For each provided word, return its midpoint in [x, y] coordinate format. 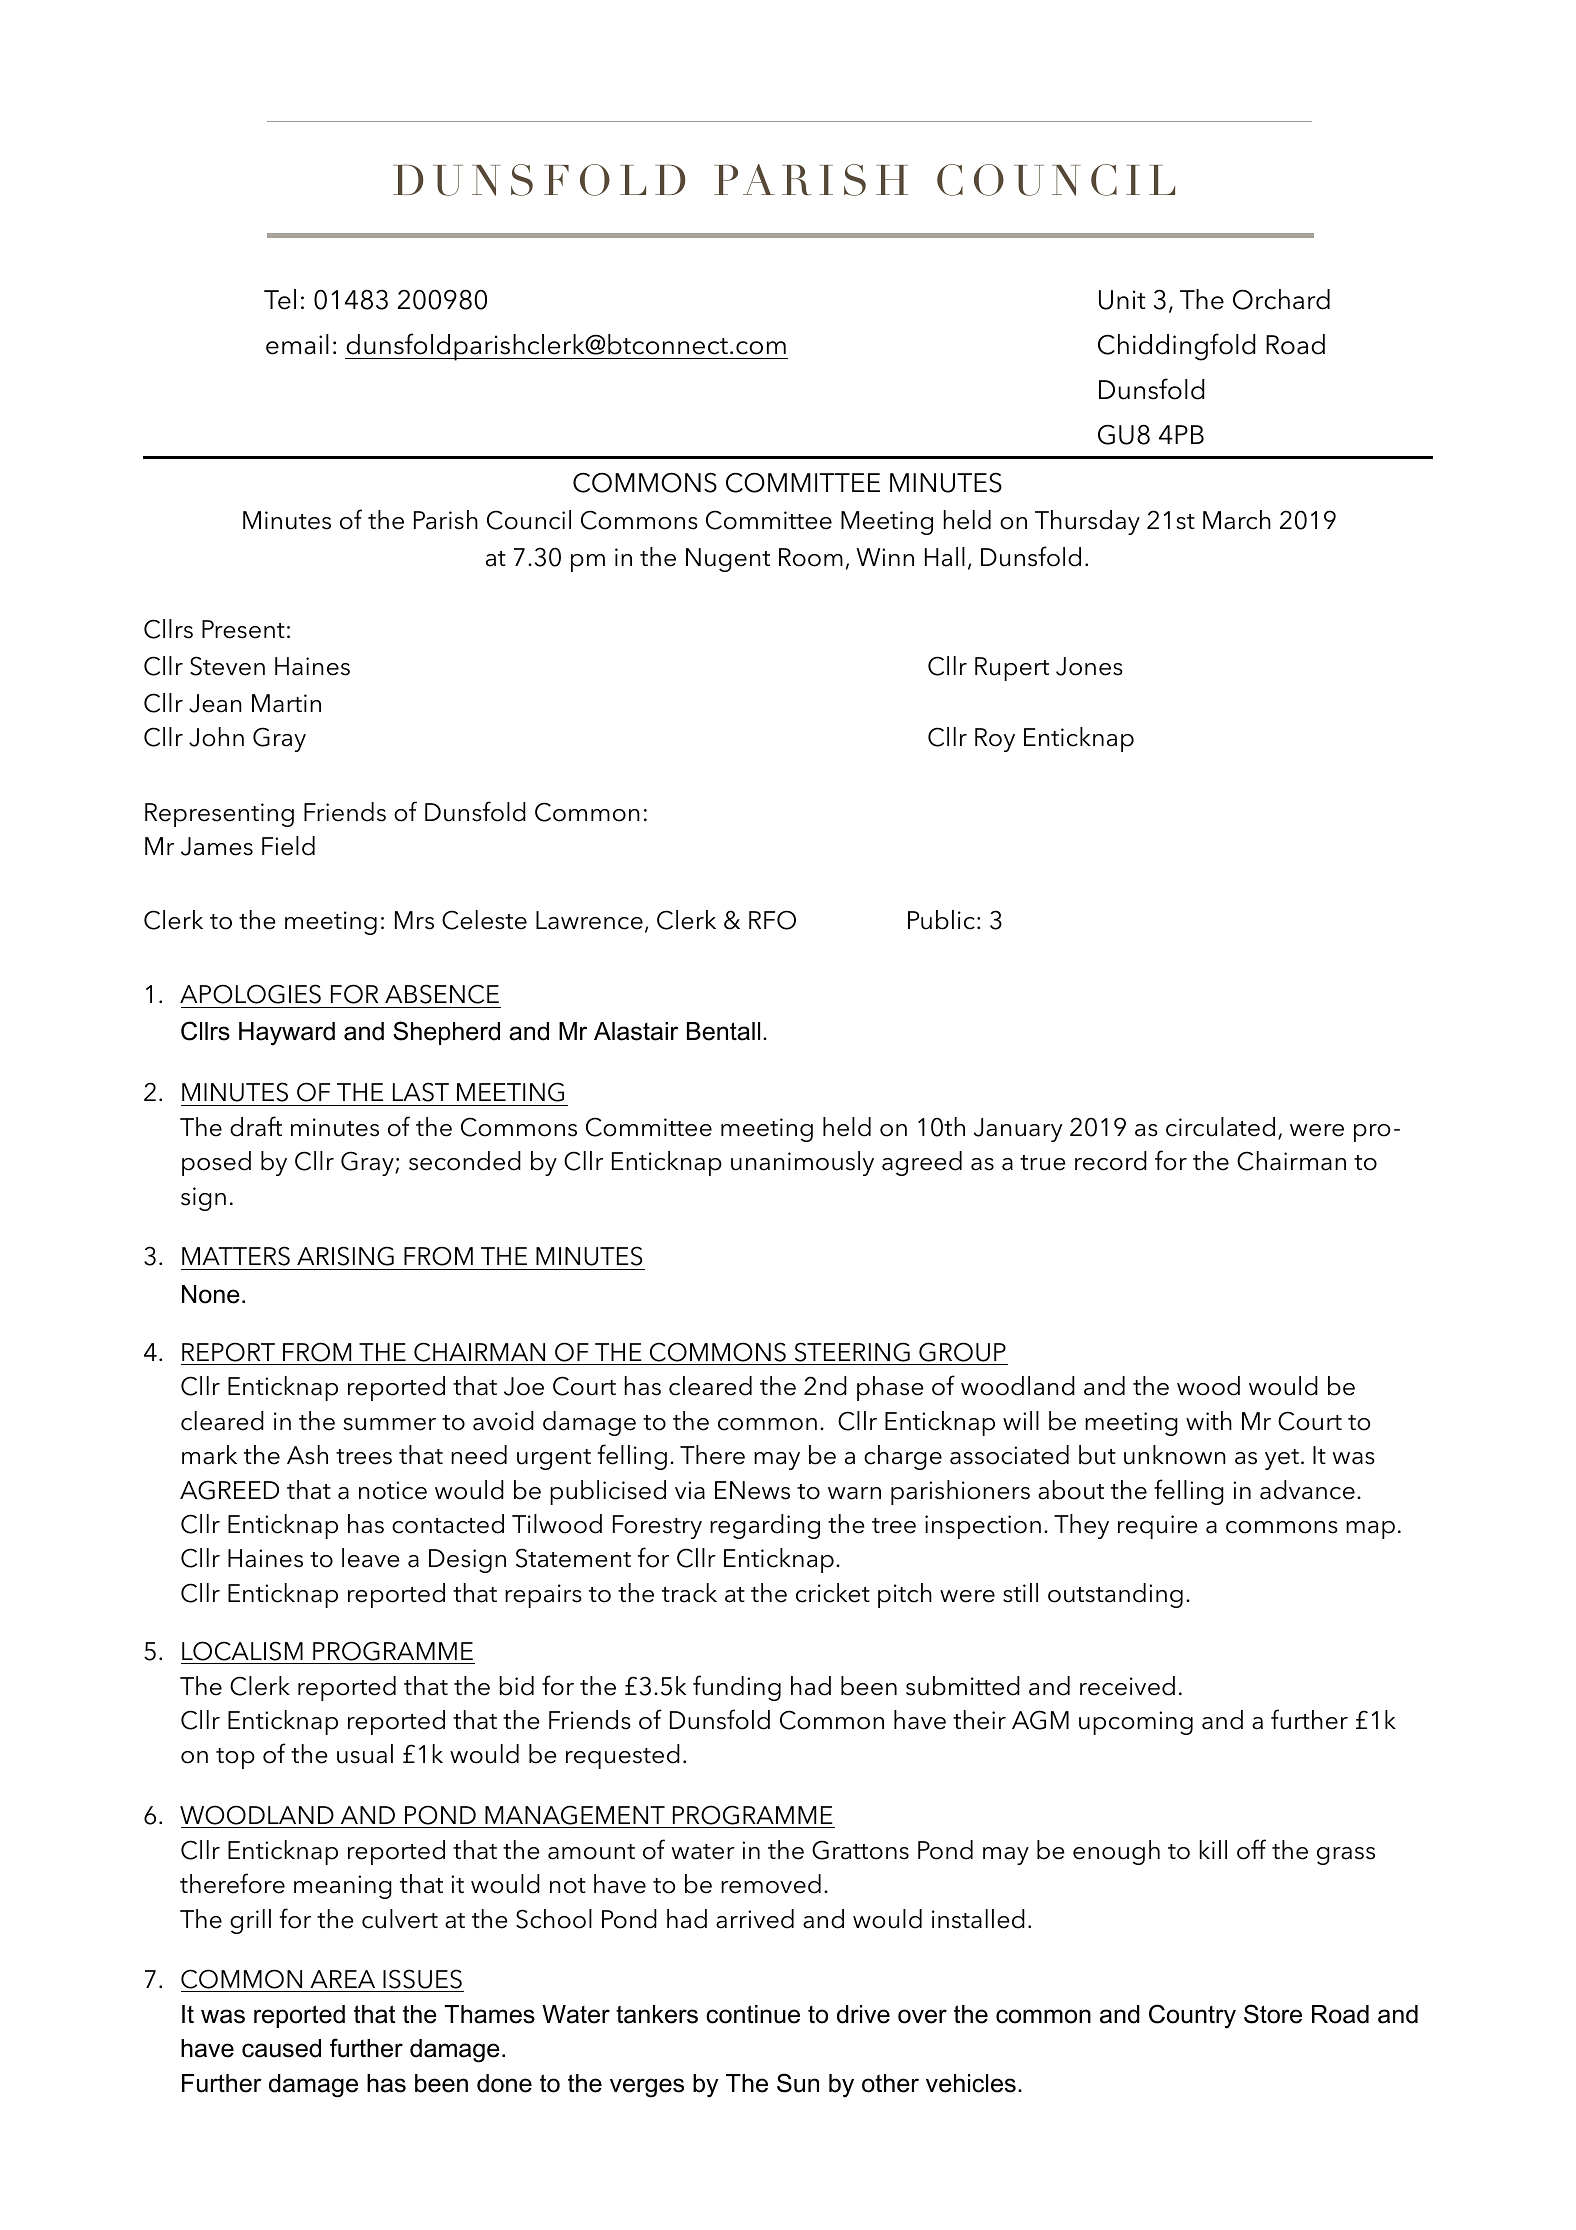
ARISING [345, 1256]
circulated [1220, 1127]
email [297, 344]
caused [281, 2048]
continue [753, 2014]
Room [811, 557]
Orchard [1281, 299]
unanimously [802, 1163]
